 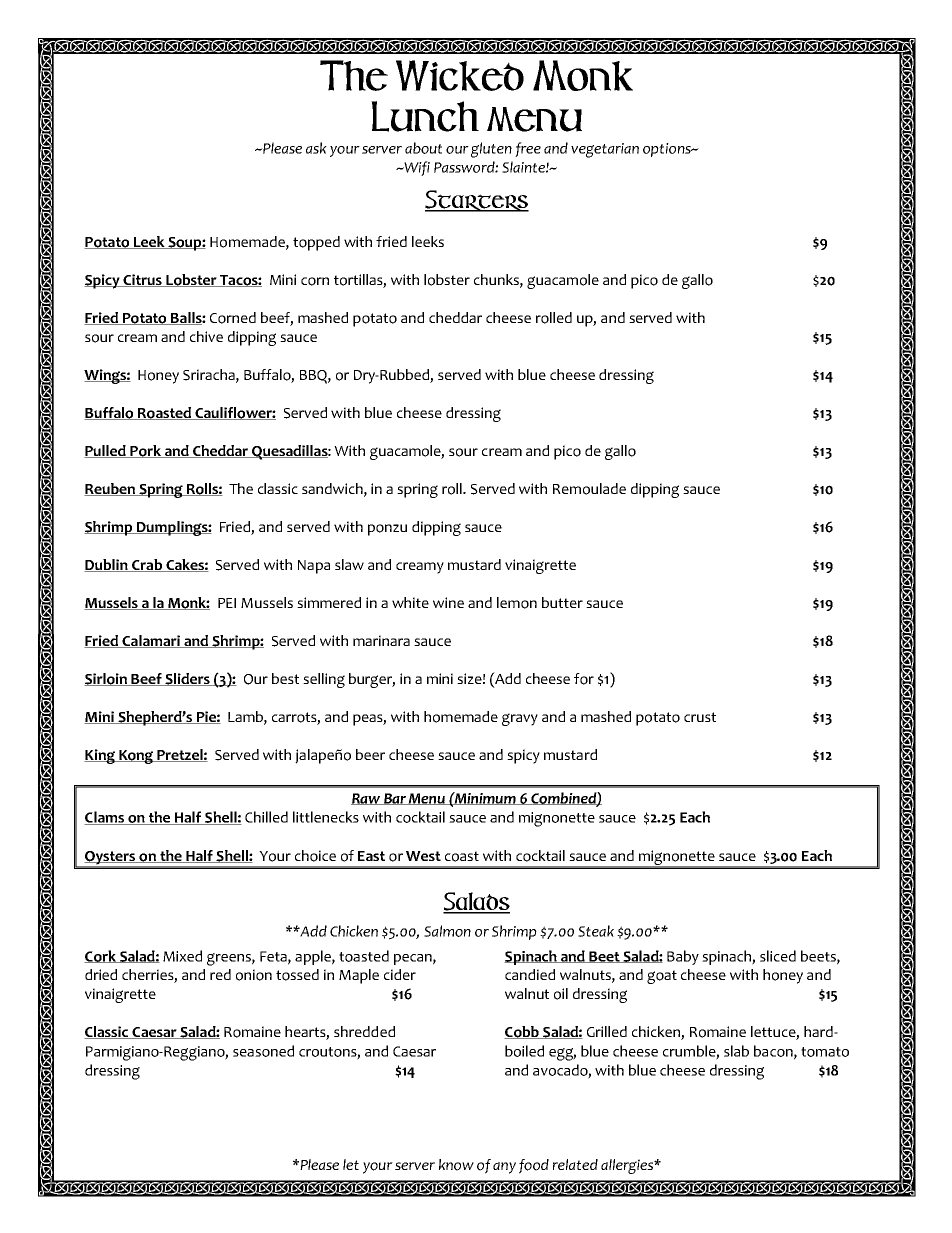 What do you see at coordinates (263, 1051) in the screenshot?
I see `seasoned` at bounding box center [263, 1051].
